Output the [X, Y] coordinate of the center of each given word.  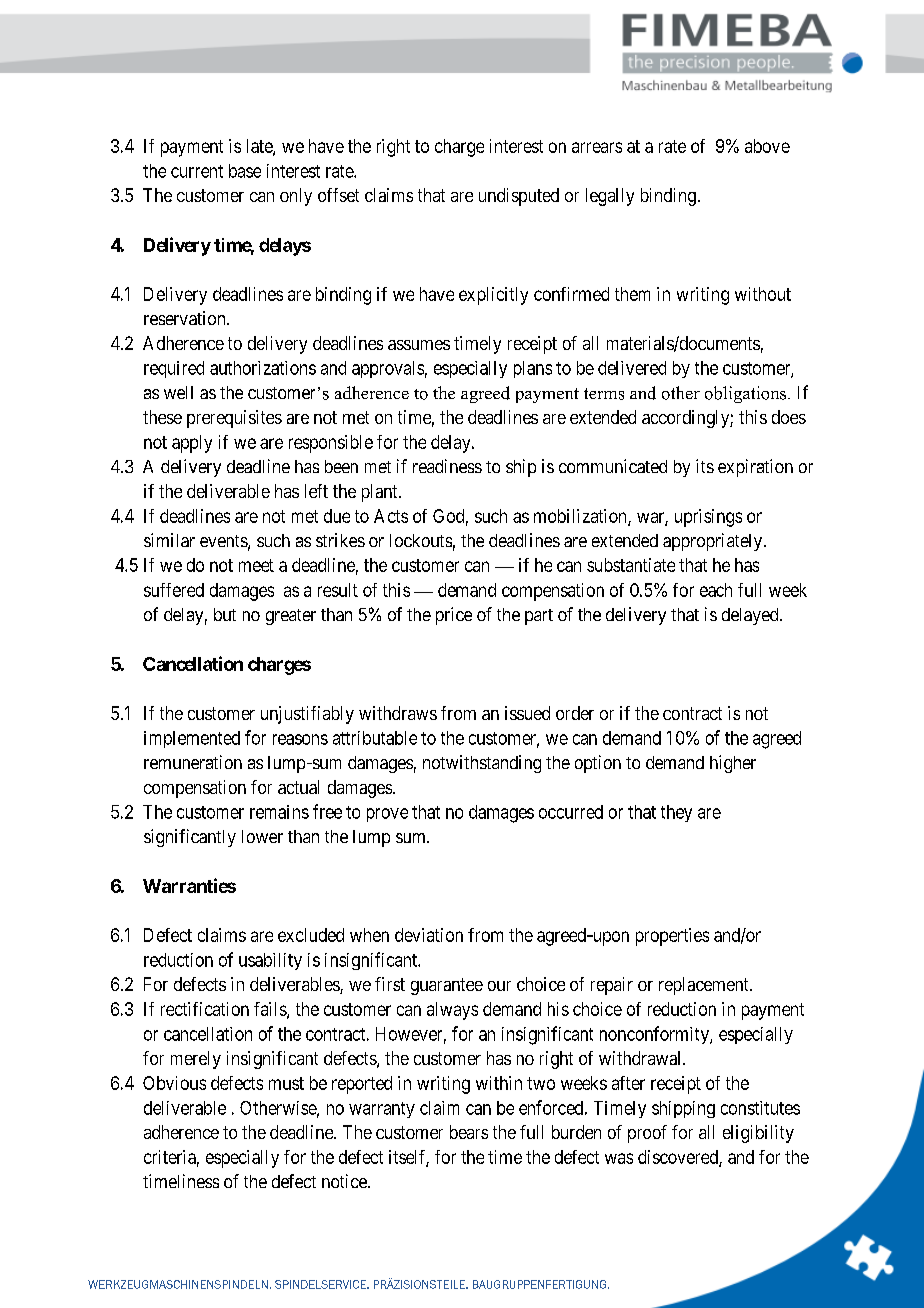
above [767, 146]
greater [291, 617]
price [454, 616]
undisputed [519, 197]
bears [469, 1132]
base [245, 171]
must [286, 1083]
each [716, 590]
